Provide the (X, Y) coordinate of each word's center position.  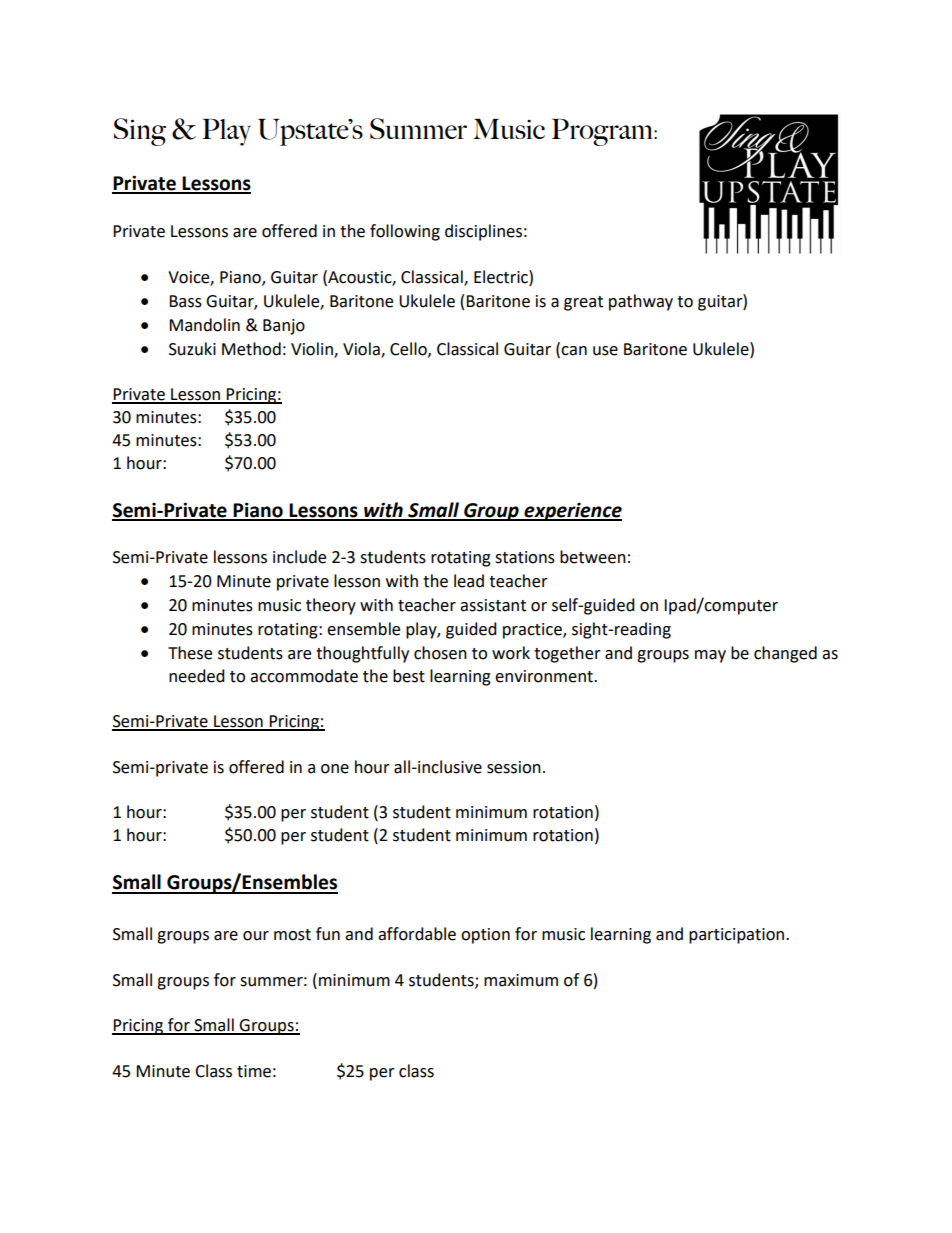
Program (603, 132)
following (405, 232)
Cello (409, 349)
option (485, 936)
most (292, 935)
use (605, 351)
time (254, 1071)
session (514, 767)
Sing (140, 132)
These (190, 653)
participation (738, 936)
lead (469, 581)
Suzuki (192, 349)
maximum (521, 980)
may (710, 656)
